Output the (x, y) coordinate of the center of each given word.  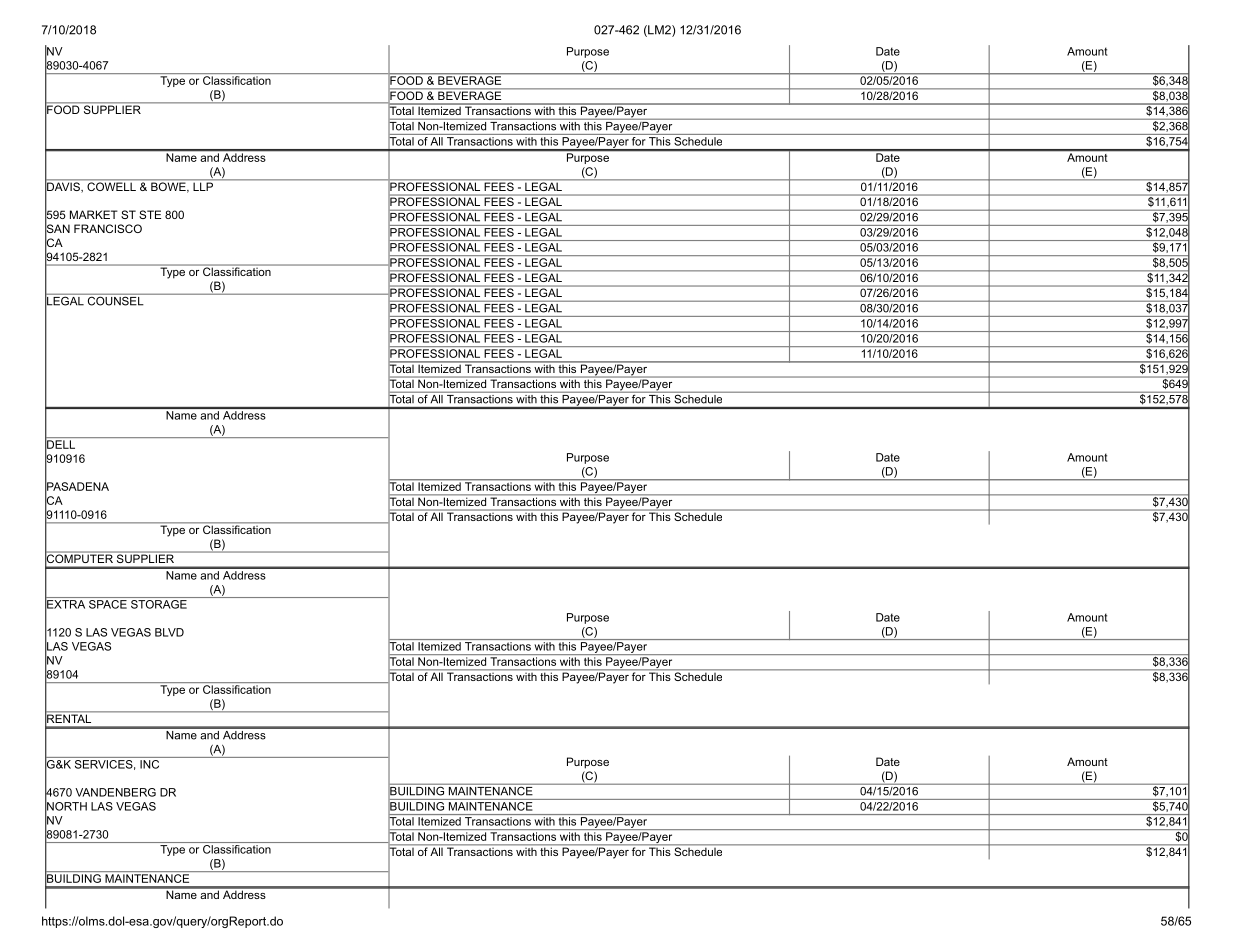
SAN (57, 229)
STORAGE (159, 604)
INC (150, 763)
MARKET (94, 214)
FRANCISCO (108, 228)
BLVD (169, 632)
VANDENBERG (115, 792)
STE (150, 214)
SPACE (108, 604)
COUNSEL (115, 300)
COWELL (111, 185)
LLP (203, 185)
